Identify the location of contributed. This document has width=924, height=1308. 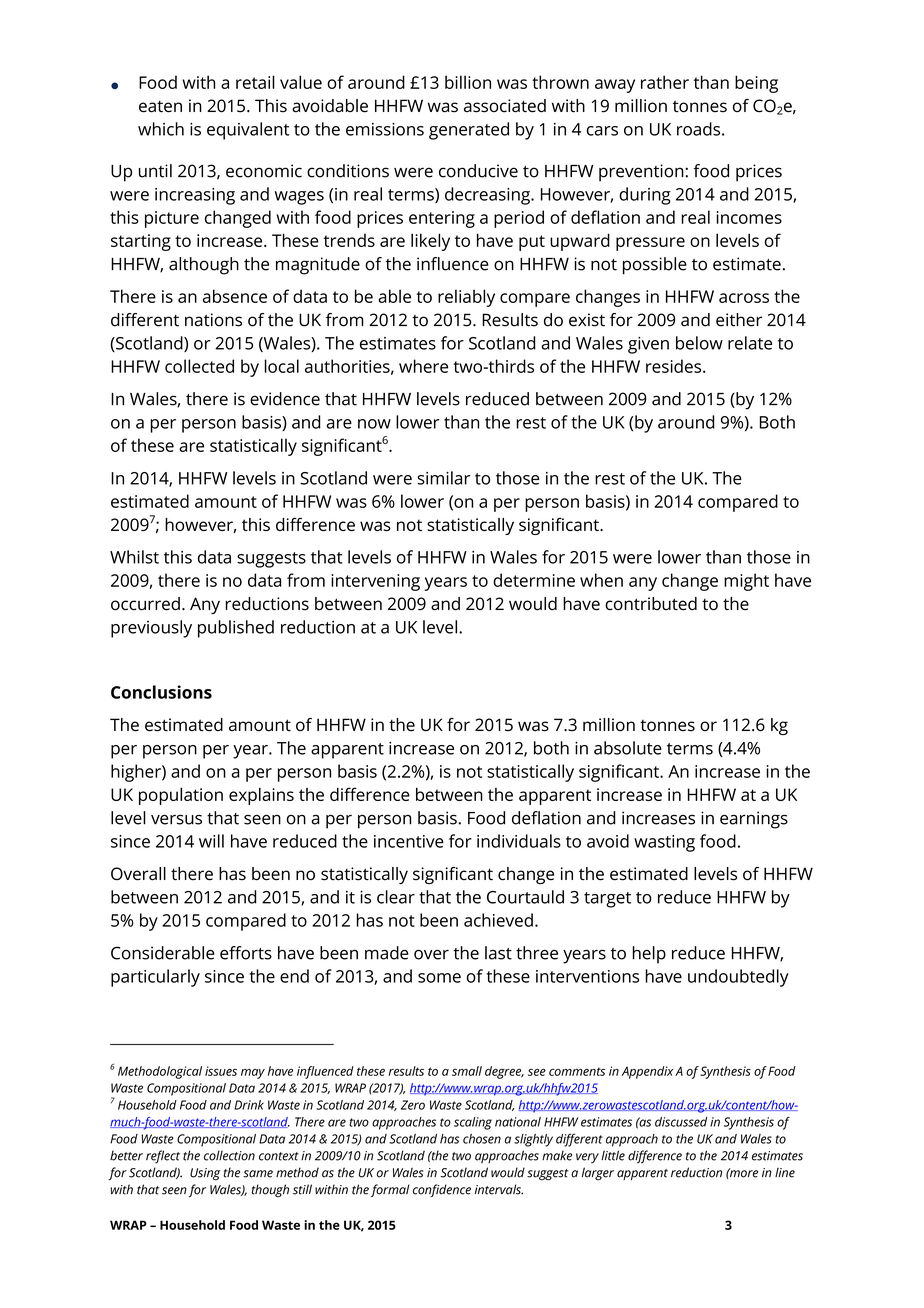
(651, 604).
